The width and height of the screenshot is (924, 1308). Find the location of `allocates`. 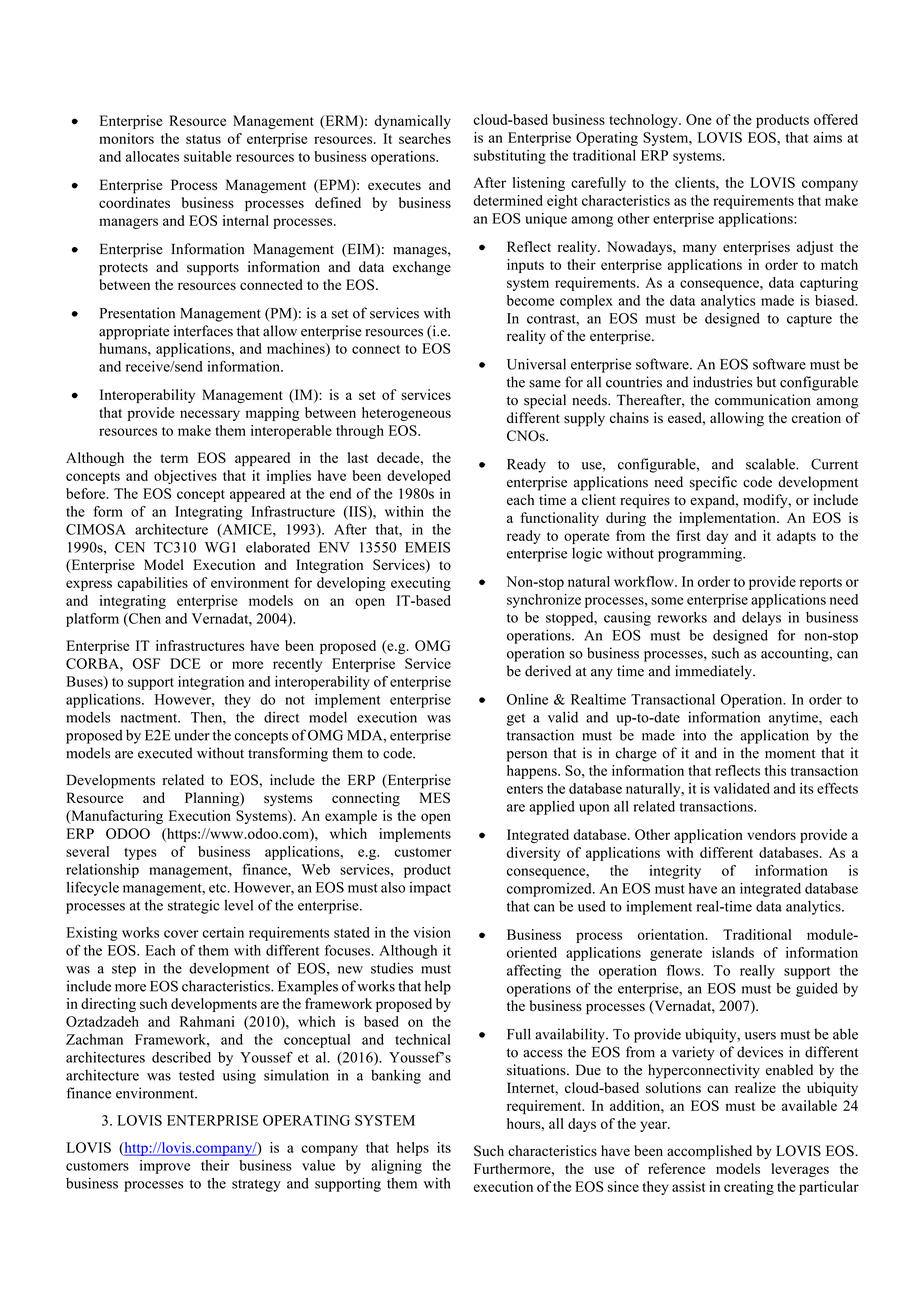

allocates is located at coordinates (152, 156).
